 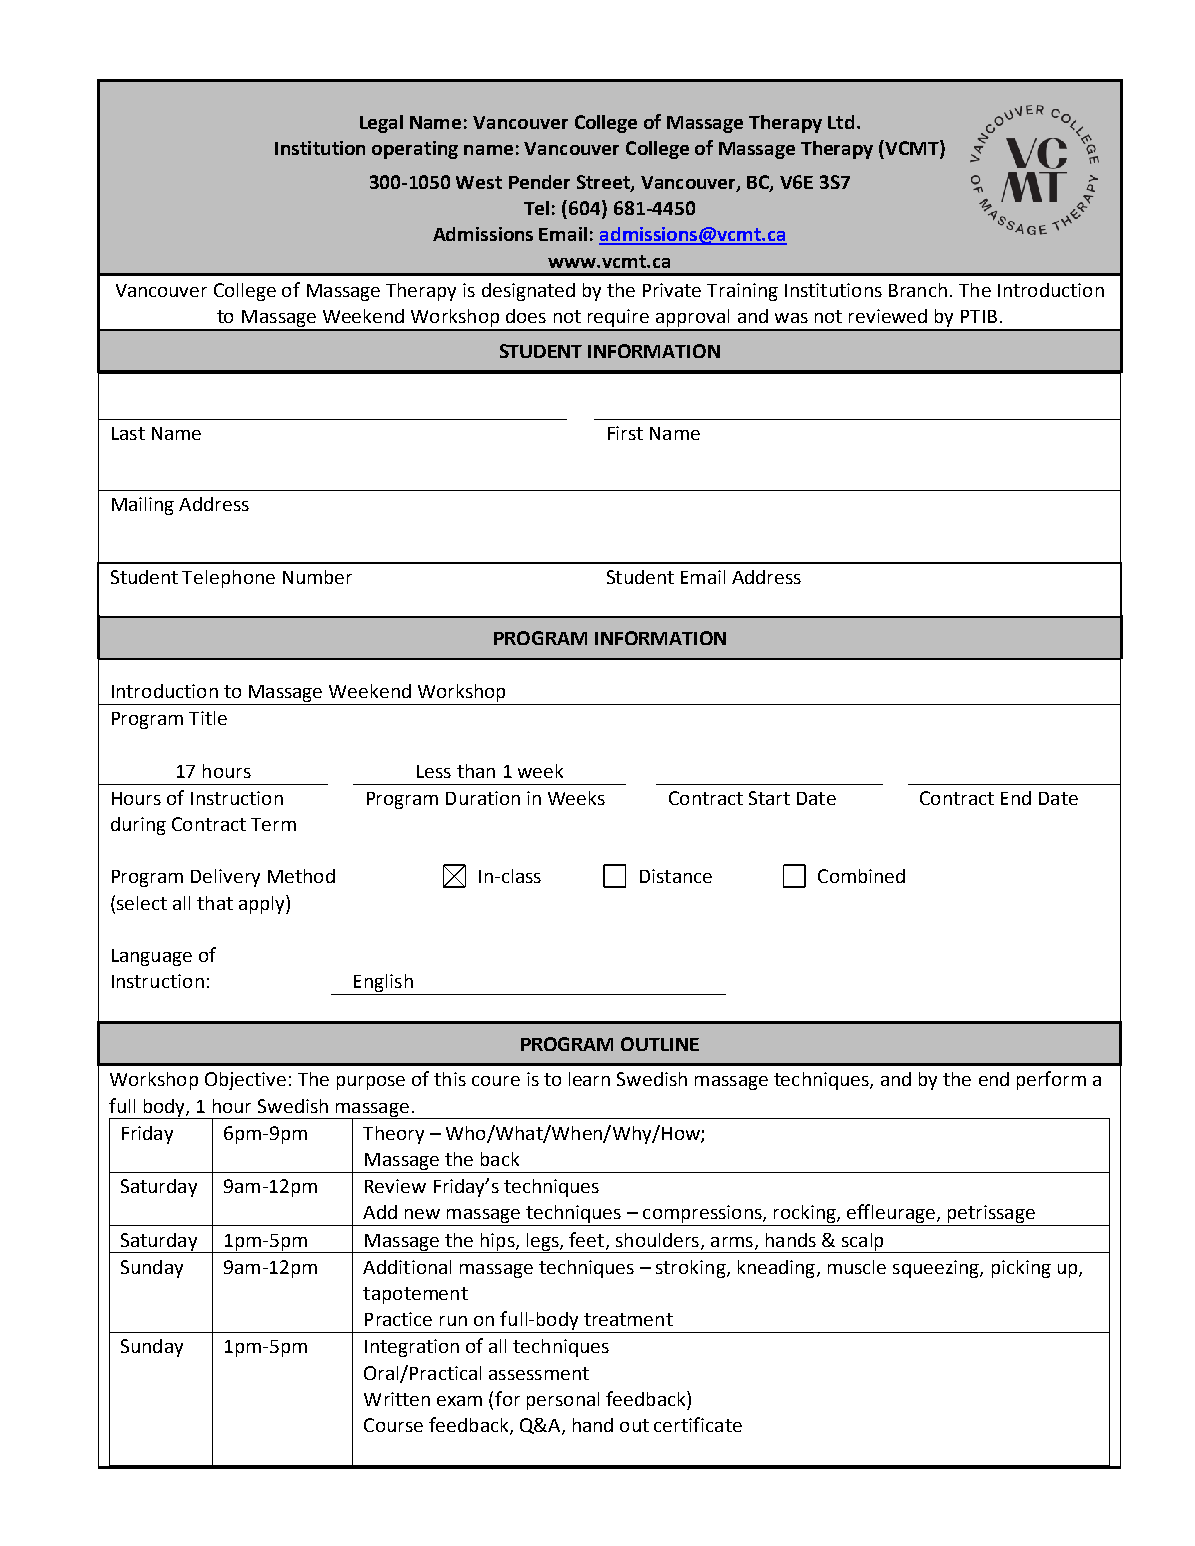 I want to click on Objective, so click(x=245, y=1081).
